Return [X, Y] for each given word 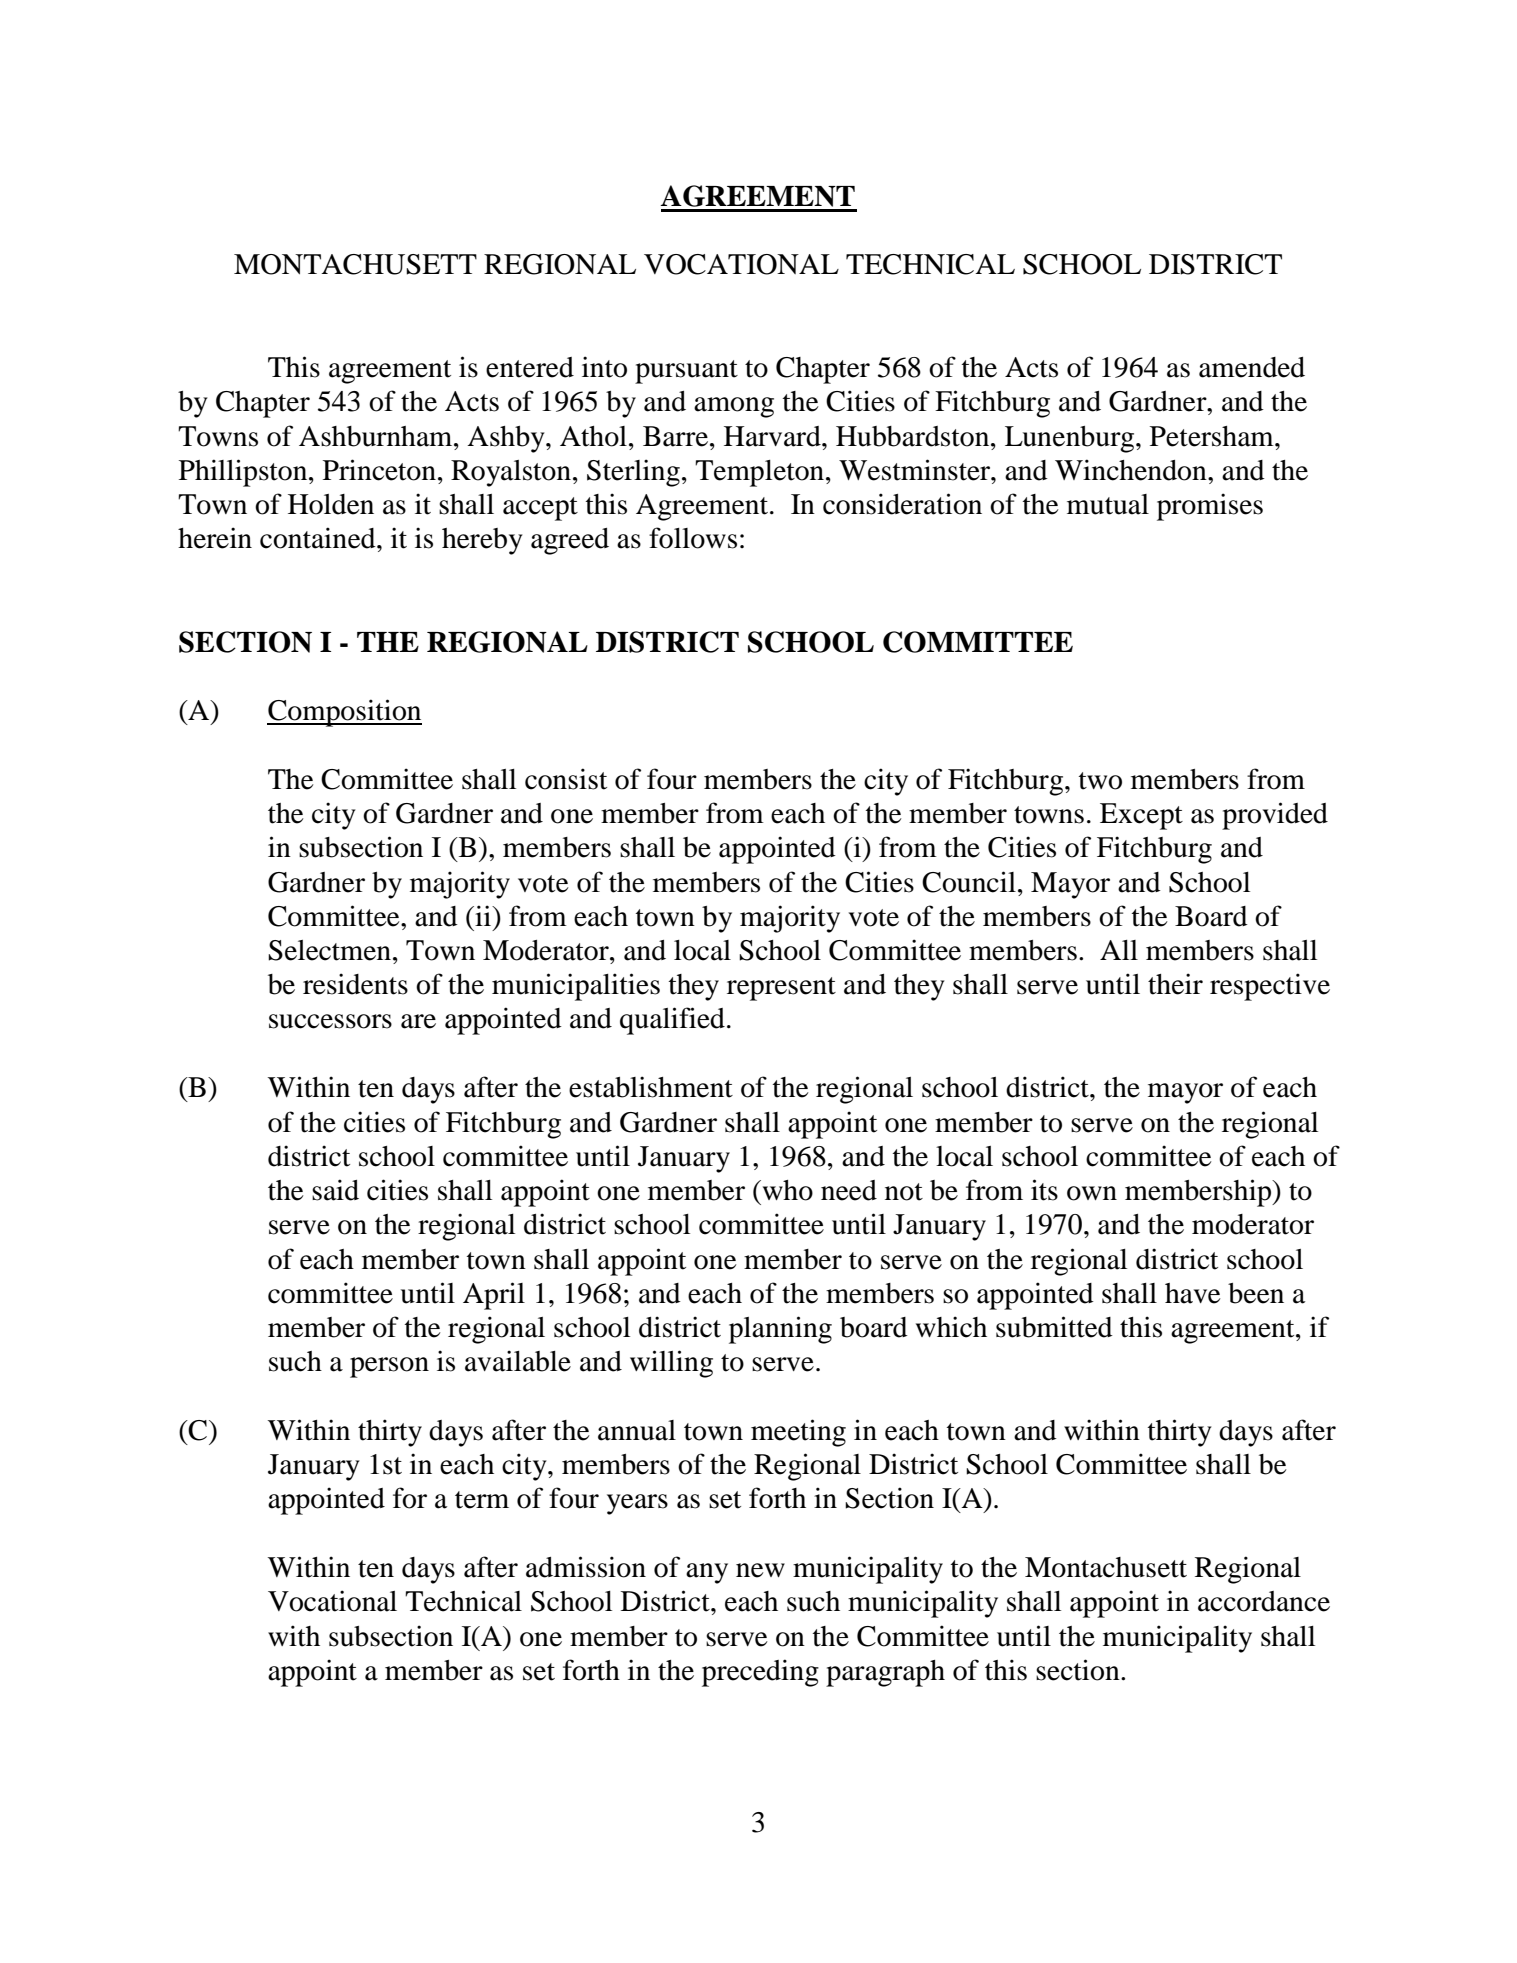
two [1100, 781]
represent [781, 989]
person [389, 1367]
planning [780, 1330]
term [482, 1500]
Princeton [379, 470]
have [1193, 1293]
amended [1252, 367]
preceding [760, 1673]
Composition [344, 713]
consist [566, 779]
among [734, 407]
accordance [1264, 1601]
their [1175, 984]
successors [330, 1021]
